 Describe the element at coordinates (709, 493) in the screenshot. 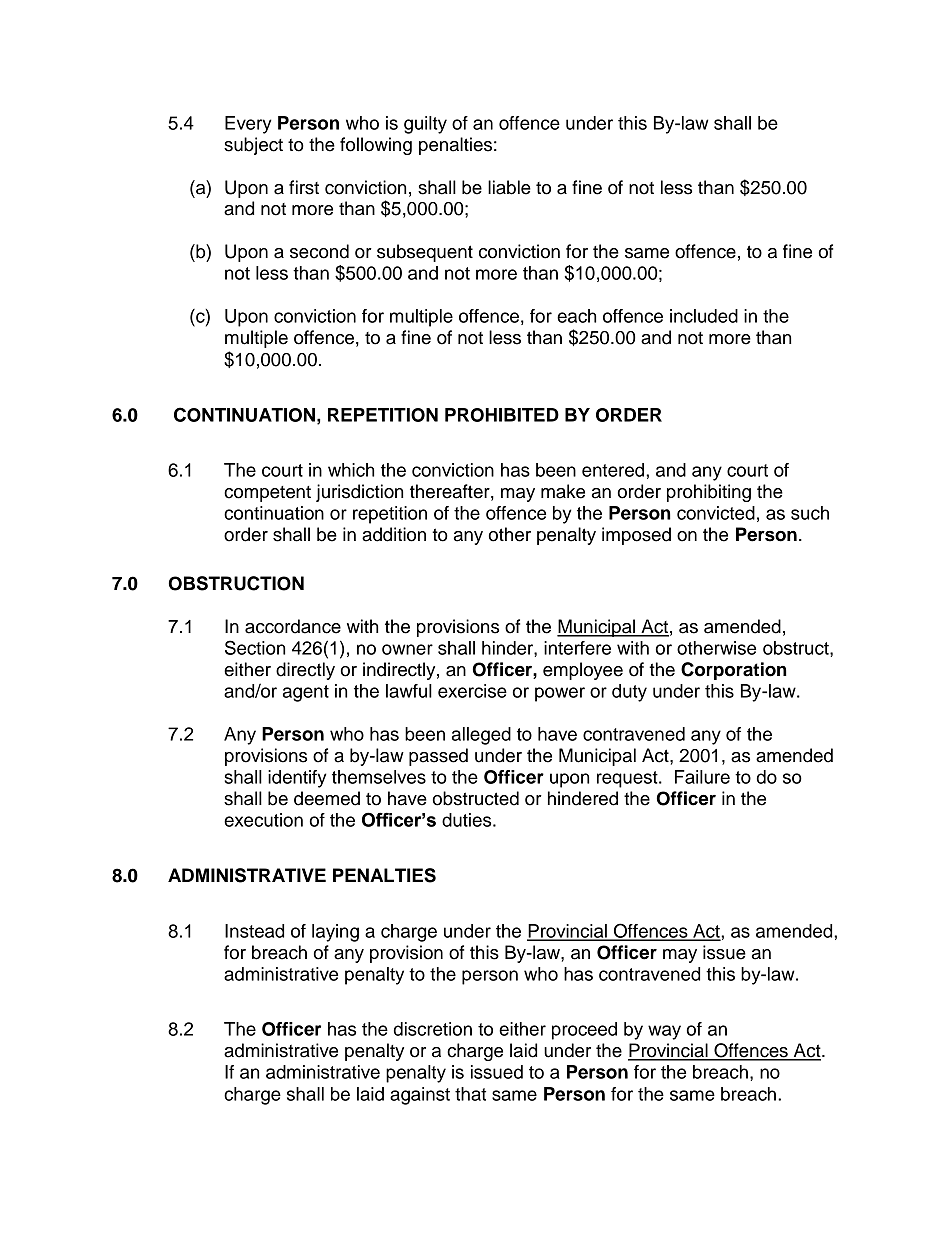

I see `prohibiting` at that location.
